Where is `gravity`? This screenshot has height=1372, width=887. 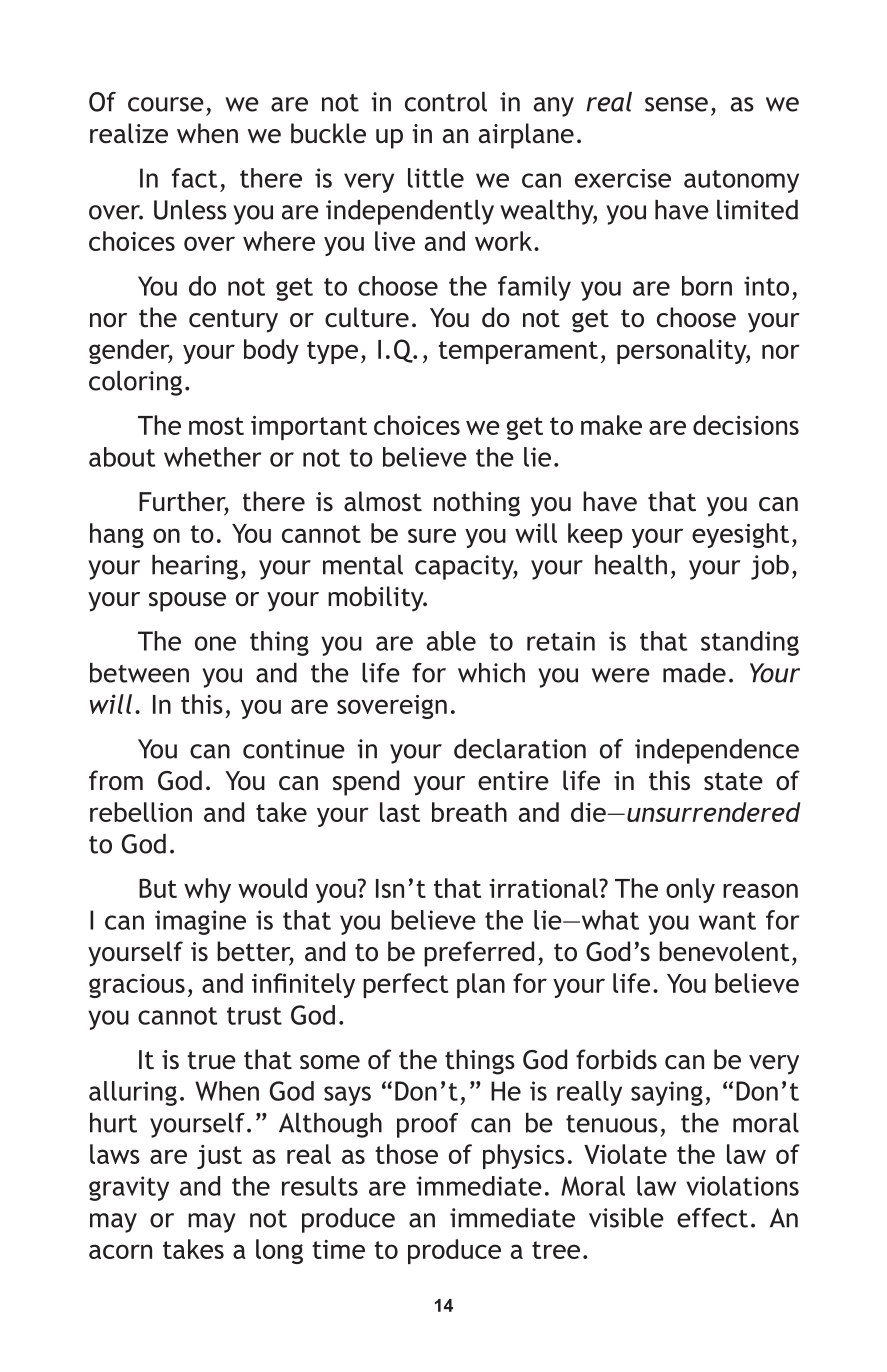
gravity is located at coordinates (129, 1188).
